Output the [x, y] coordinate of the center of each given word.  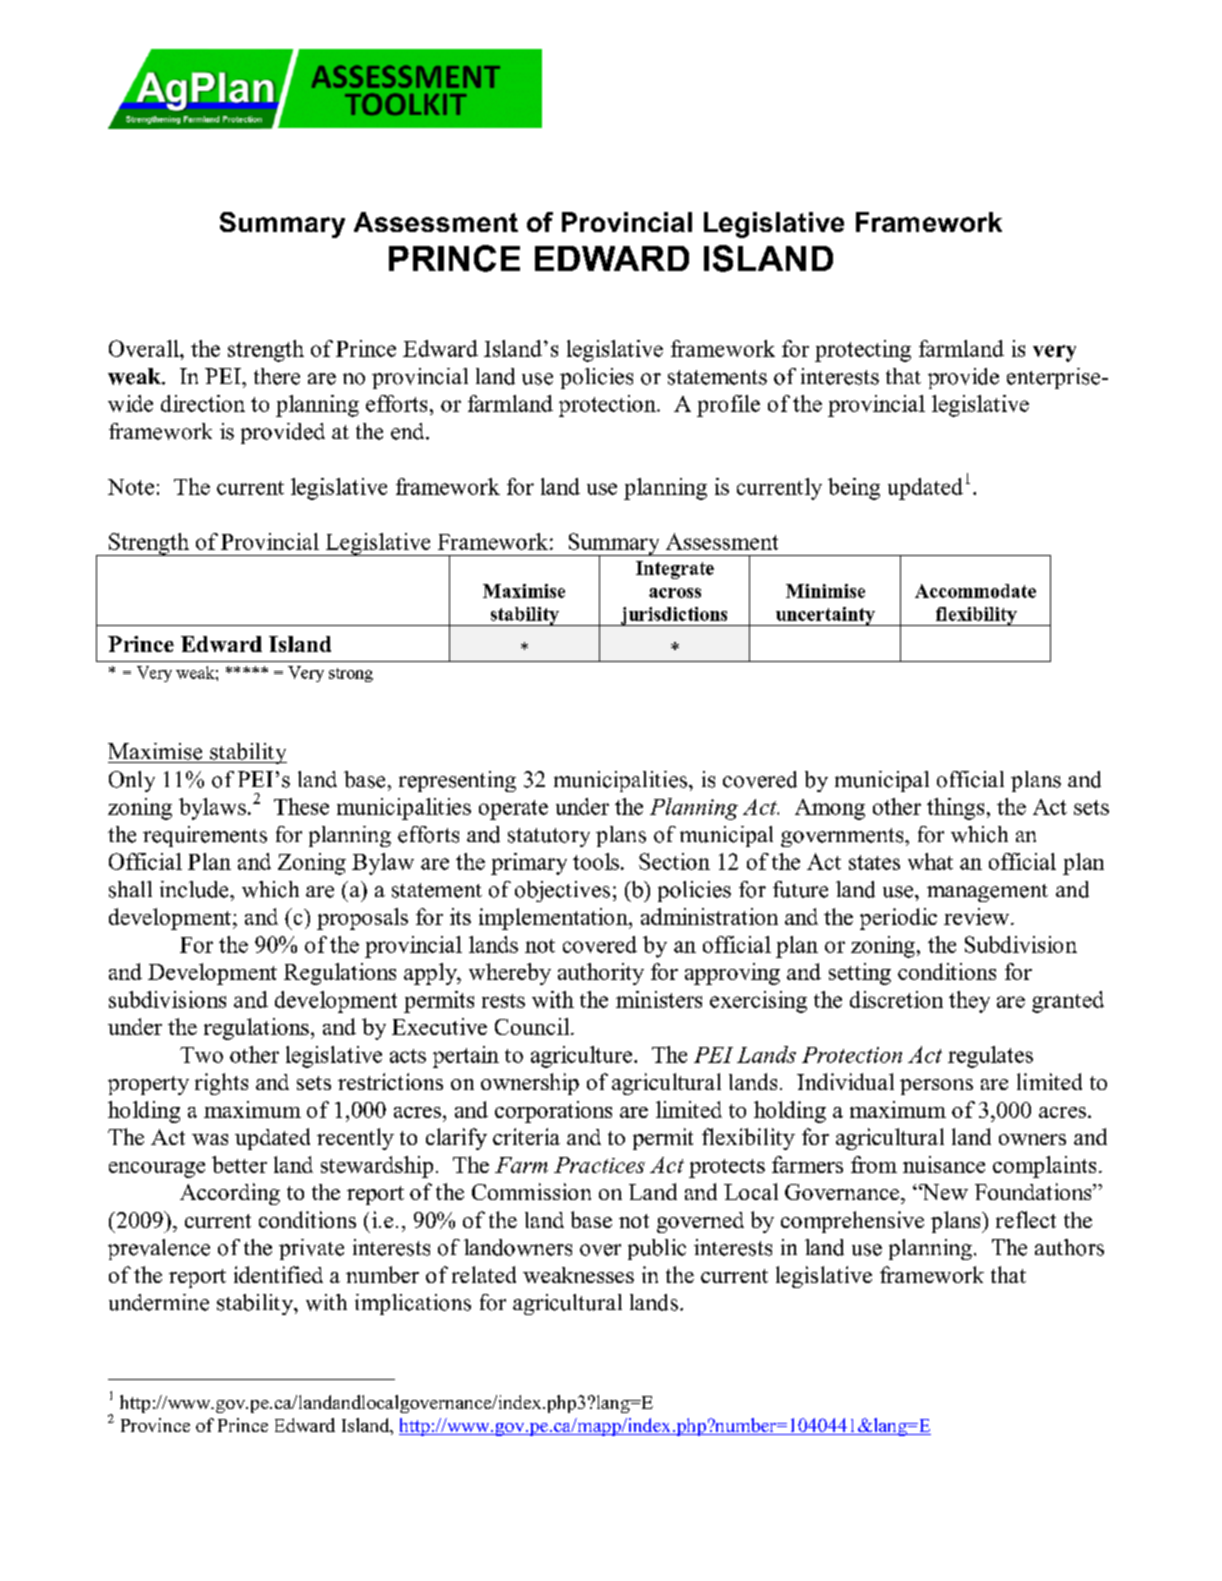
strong [351, 675]
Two [201, 1055]
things [955, 809]
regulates [990, 1057]
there [277, 376]
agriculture [583, 1057]
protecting [863, 351]
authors [1069, 1247]
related [484, 1274]
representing [457, 781]
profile [728, 406]
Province [155, 1425]
